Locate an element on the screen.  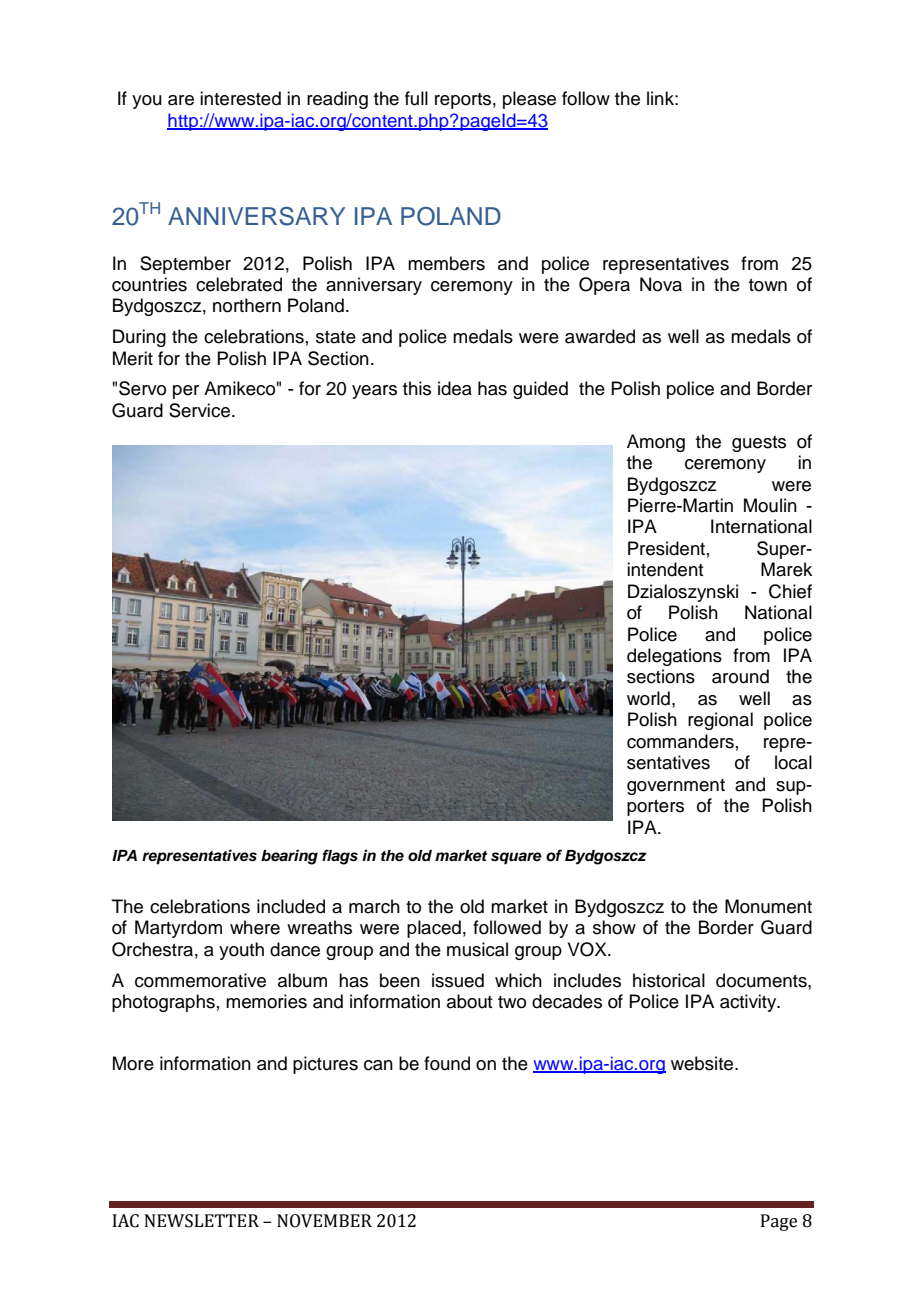
interested is located at coordinates (240, 98).
